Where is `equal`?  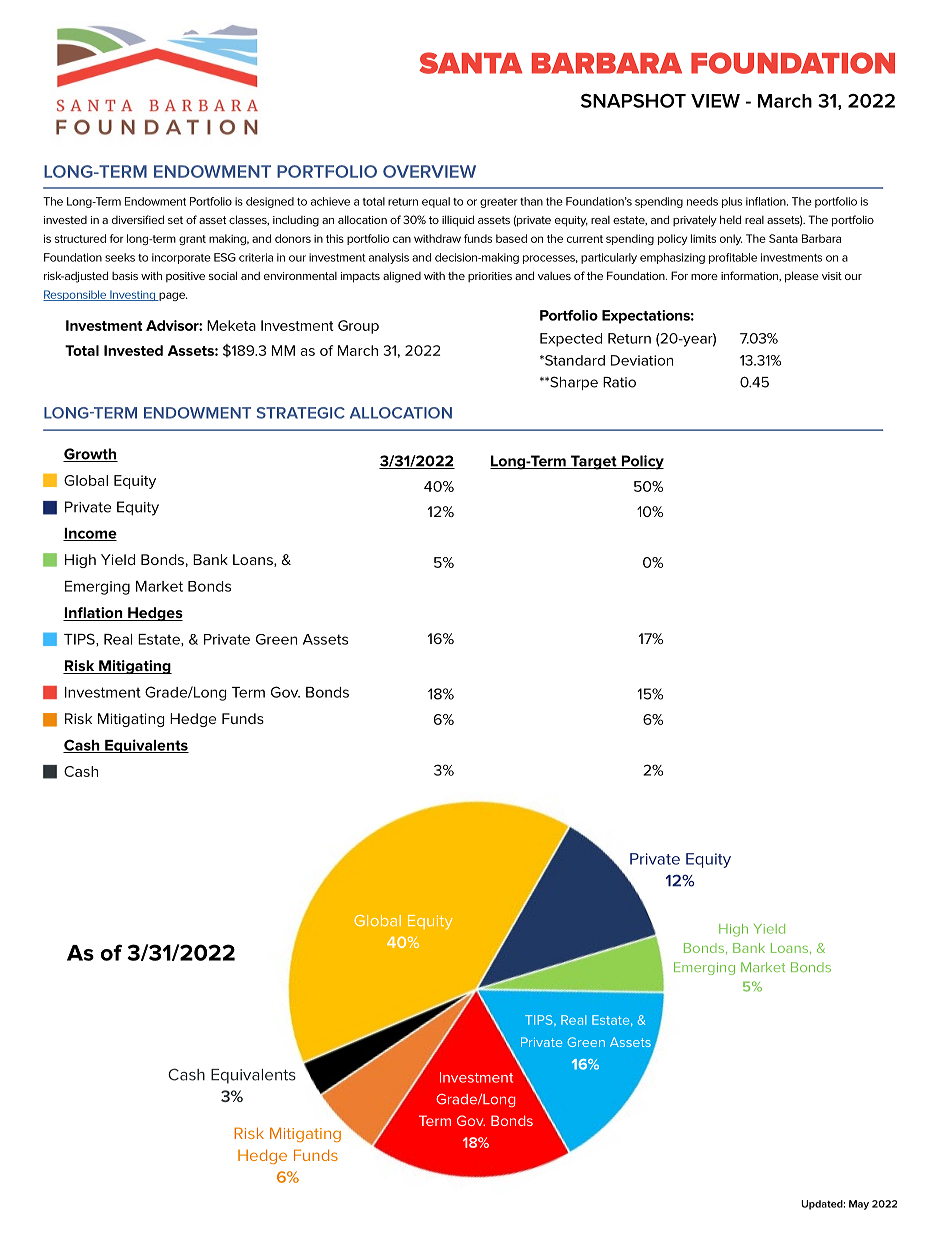 equal is located at coordinates (436, 202).
